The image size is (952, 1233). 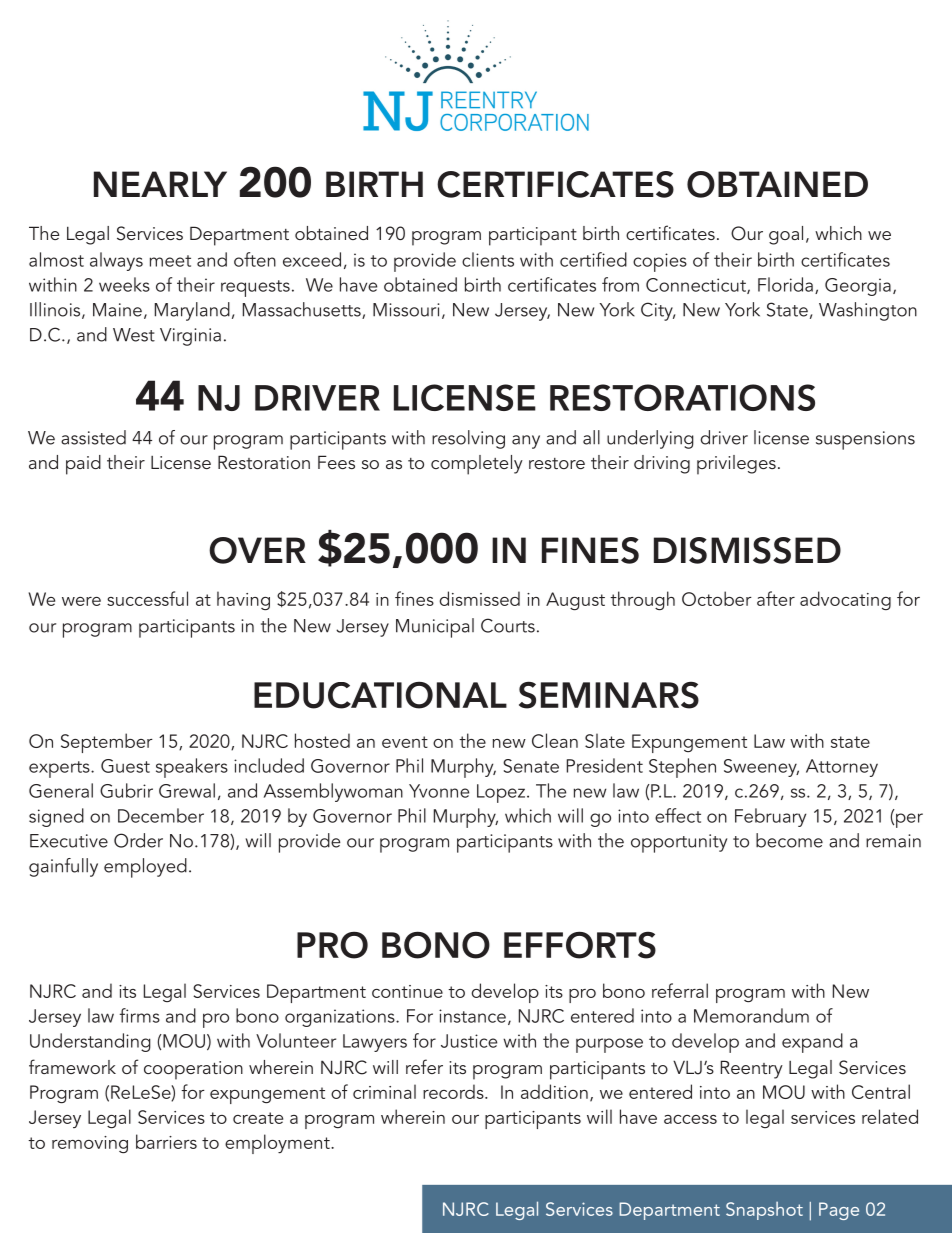 What do you see at coordinates (488, 259) in the document?
I see `clients` at bounding box center [488, 259].
